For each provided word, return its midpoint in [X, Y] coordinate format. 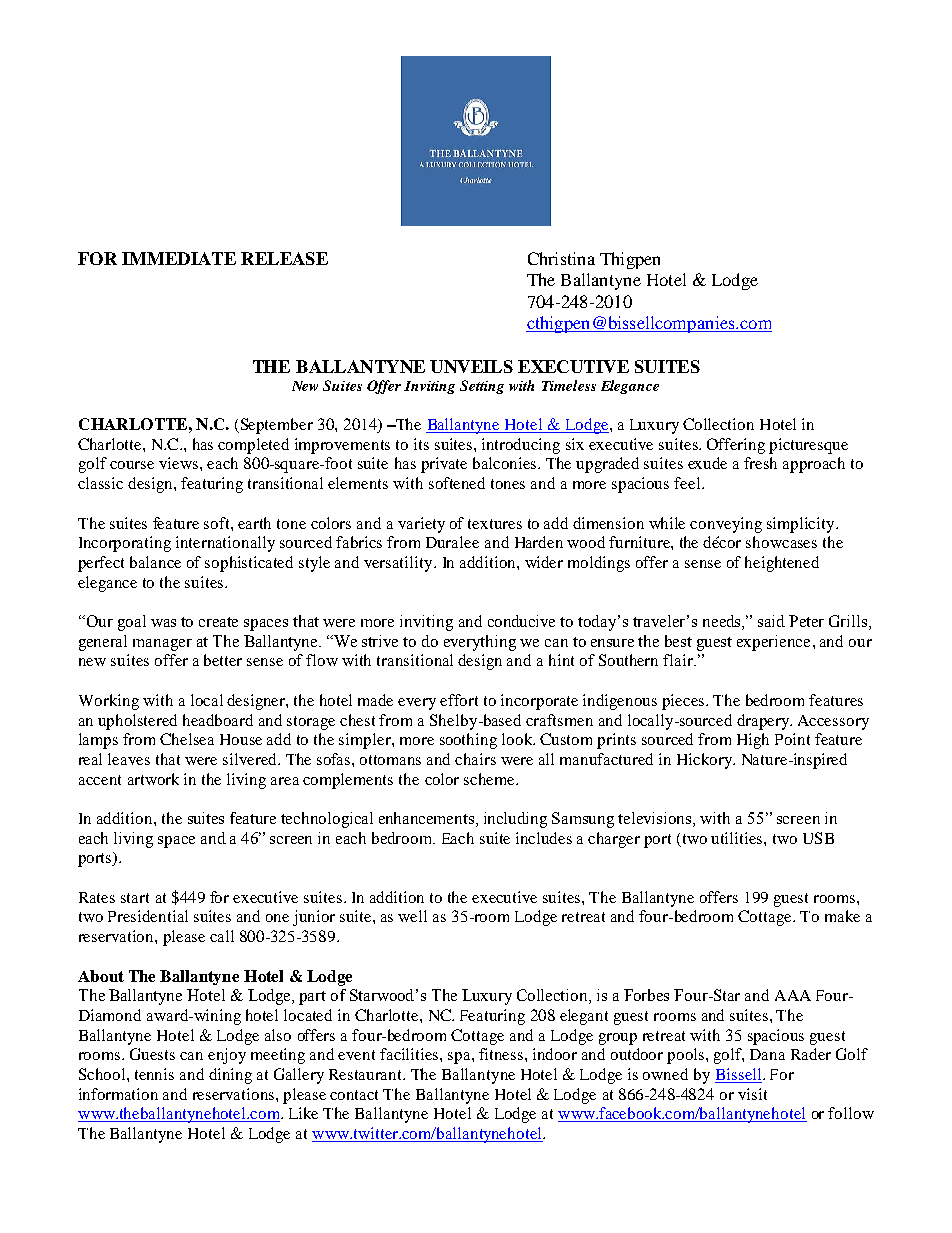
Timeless [569, 385]
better [223, 660]
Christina [561, 258]
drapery [764, 722]
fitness [502, 1054]
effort [459, 700]
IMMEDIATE [179, 258]
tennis [154, 1074]
